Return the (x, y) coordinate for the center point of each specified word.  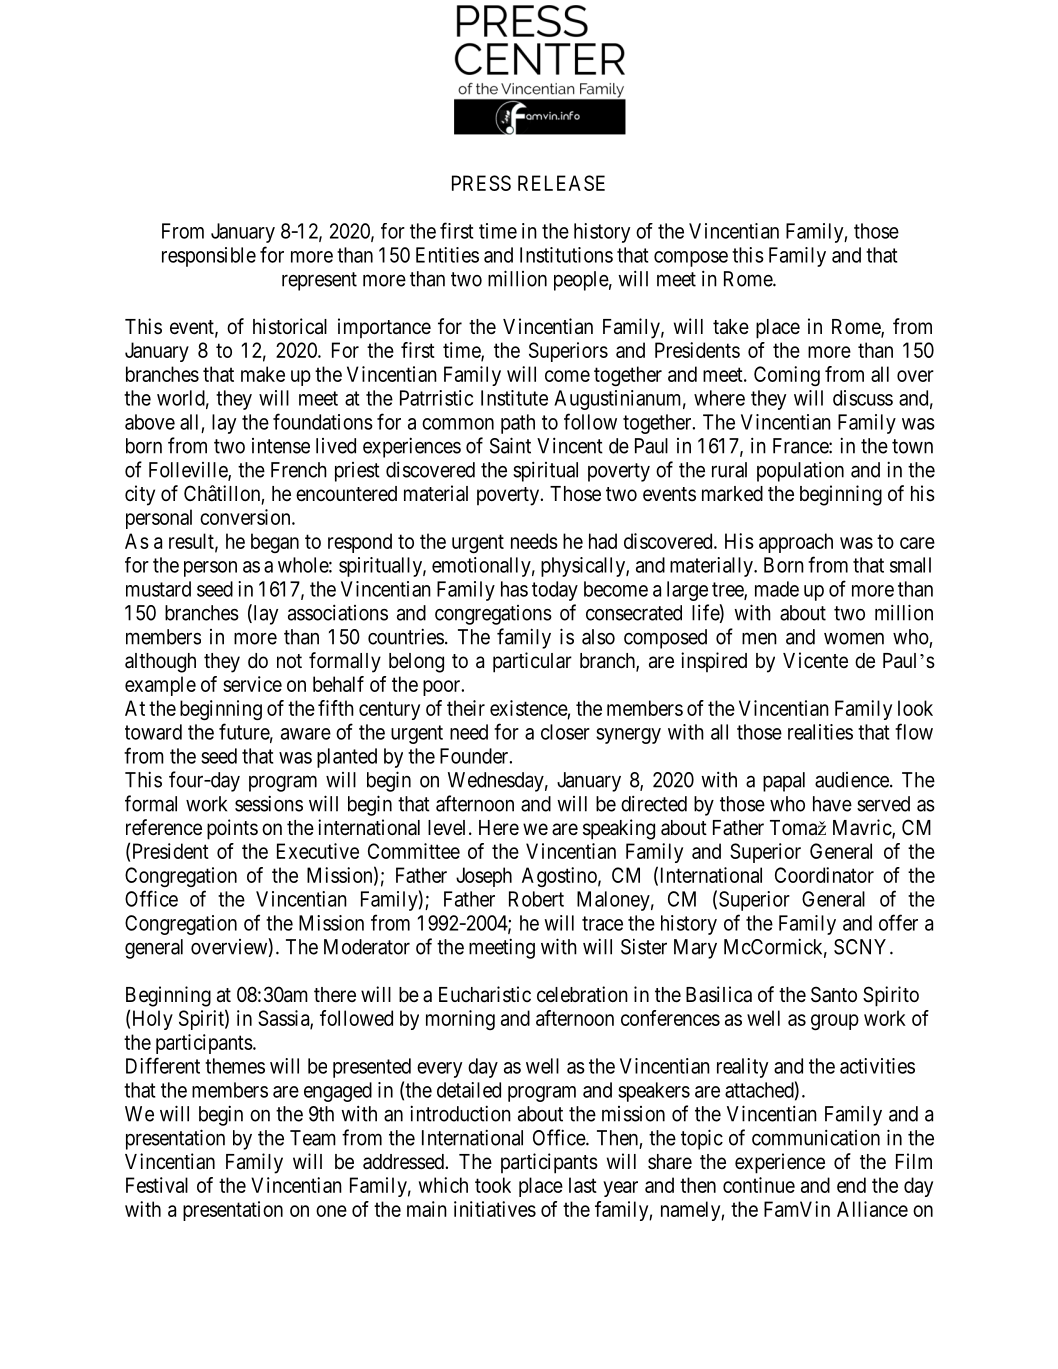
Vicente (815, 660)
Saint (510, 445)
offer (898, 922)
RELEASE (561, 183)
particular (532, 662)
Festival (157, 1185)
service (252, 684)
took (493, 1185)
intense (281, 446)
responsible (209, 257)
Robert (536, 899)
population (800, 471)
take (731, 327)
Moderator (367, 947)
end (851, 1185)
